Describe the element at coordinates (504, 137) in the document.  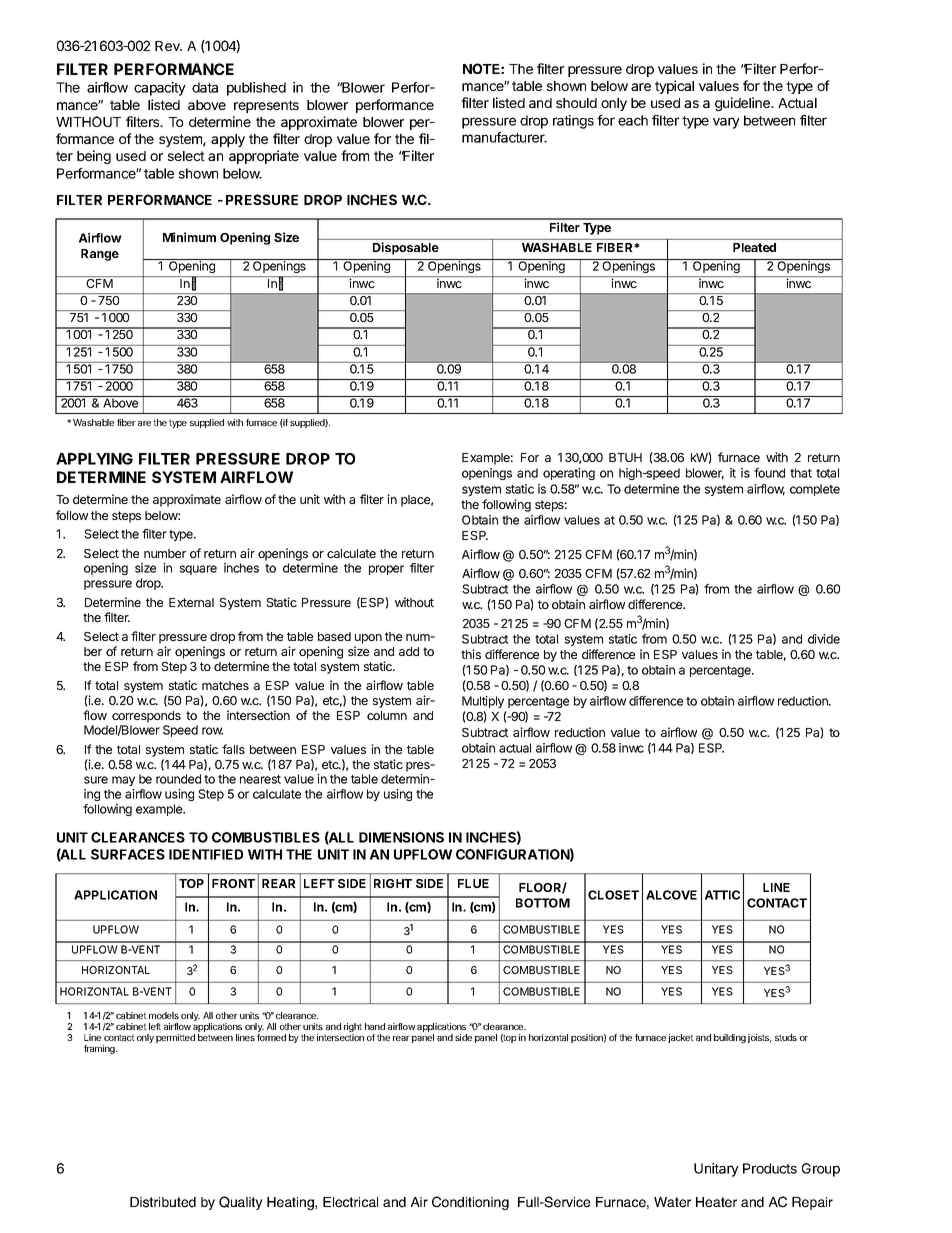
I see `manufacturer` at that location.
